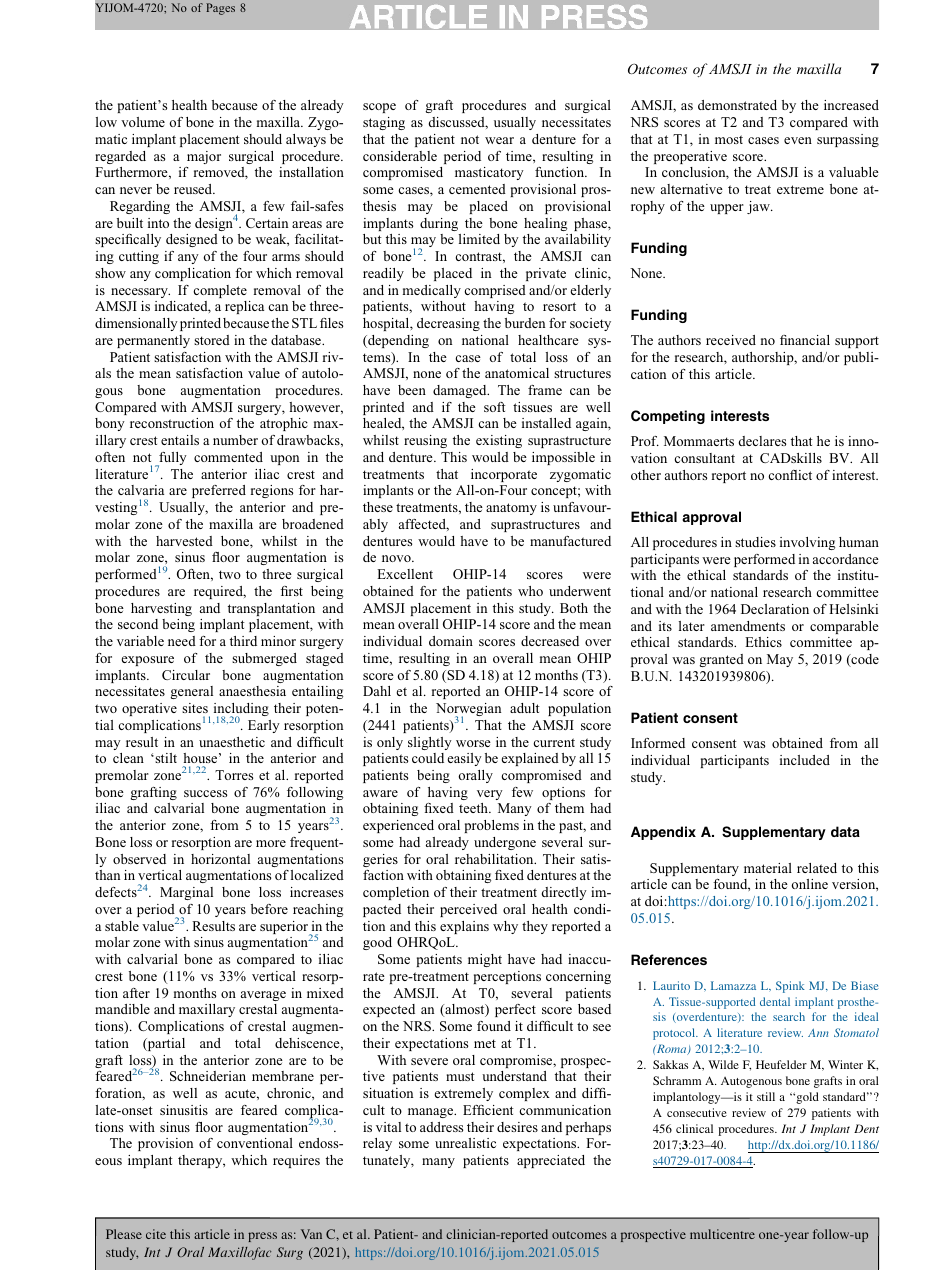  I want to click on domain, so click(451, 641).
